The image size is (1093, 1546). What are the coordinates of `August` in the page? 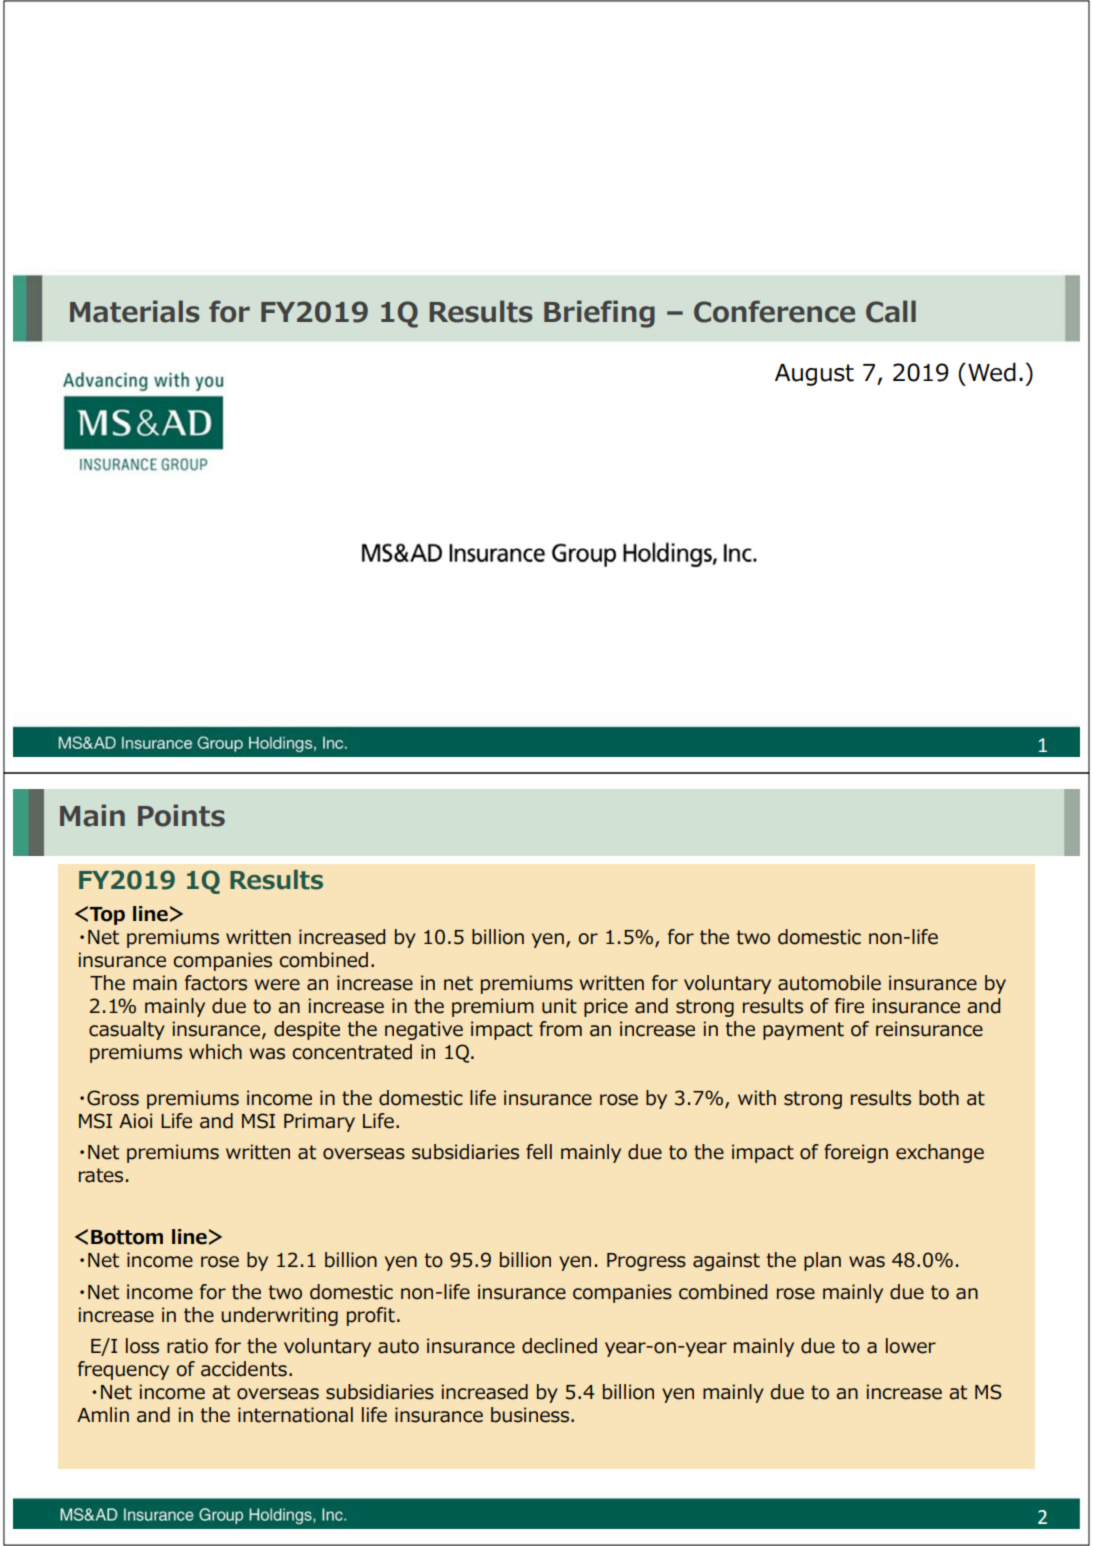 It's located at (814, 375).
